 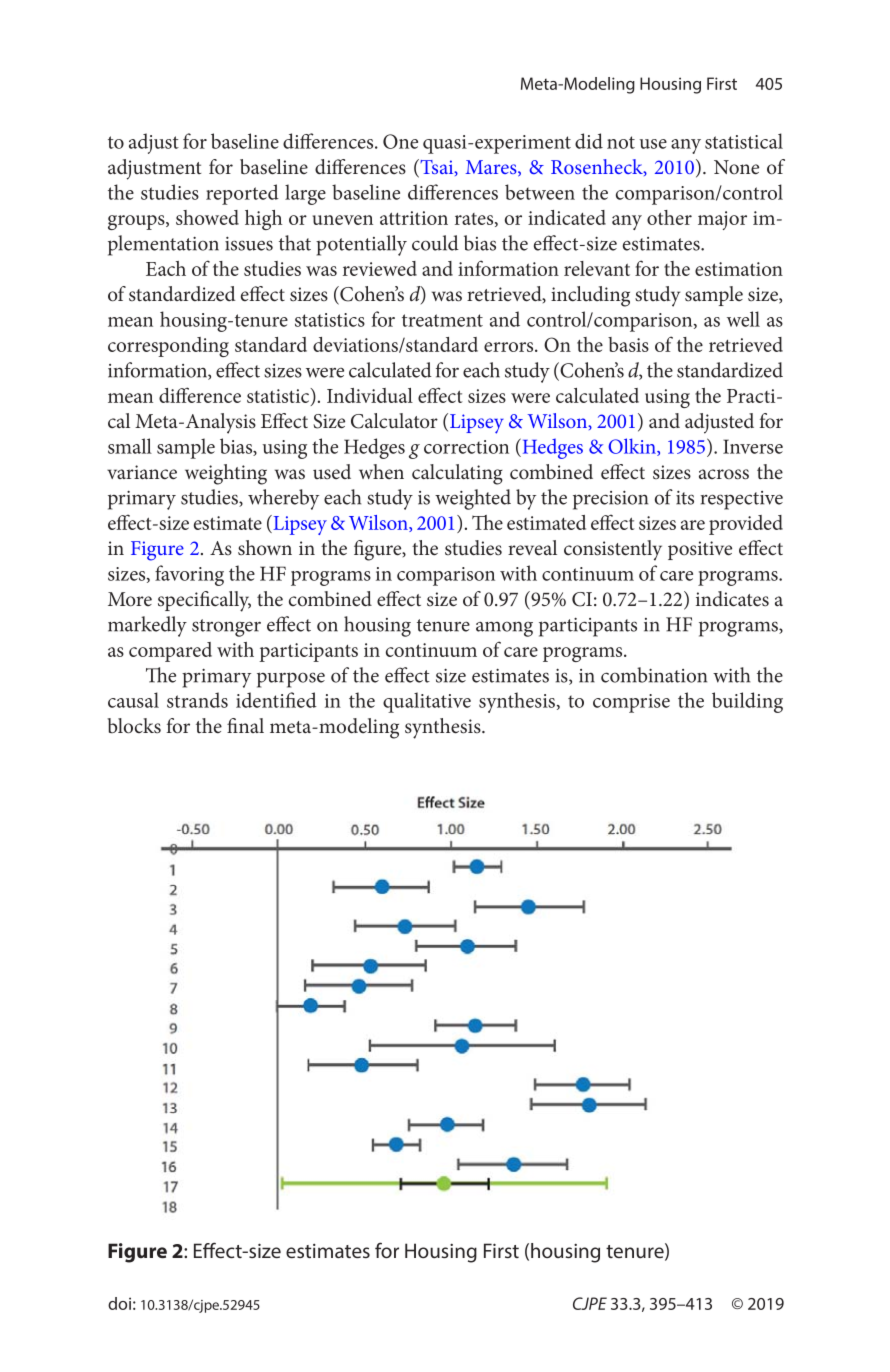 I want to click on Tsai, so click(x=437, y=168).
